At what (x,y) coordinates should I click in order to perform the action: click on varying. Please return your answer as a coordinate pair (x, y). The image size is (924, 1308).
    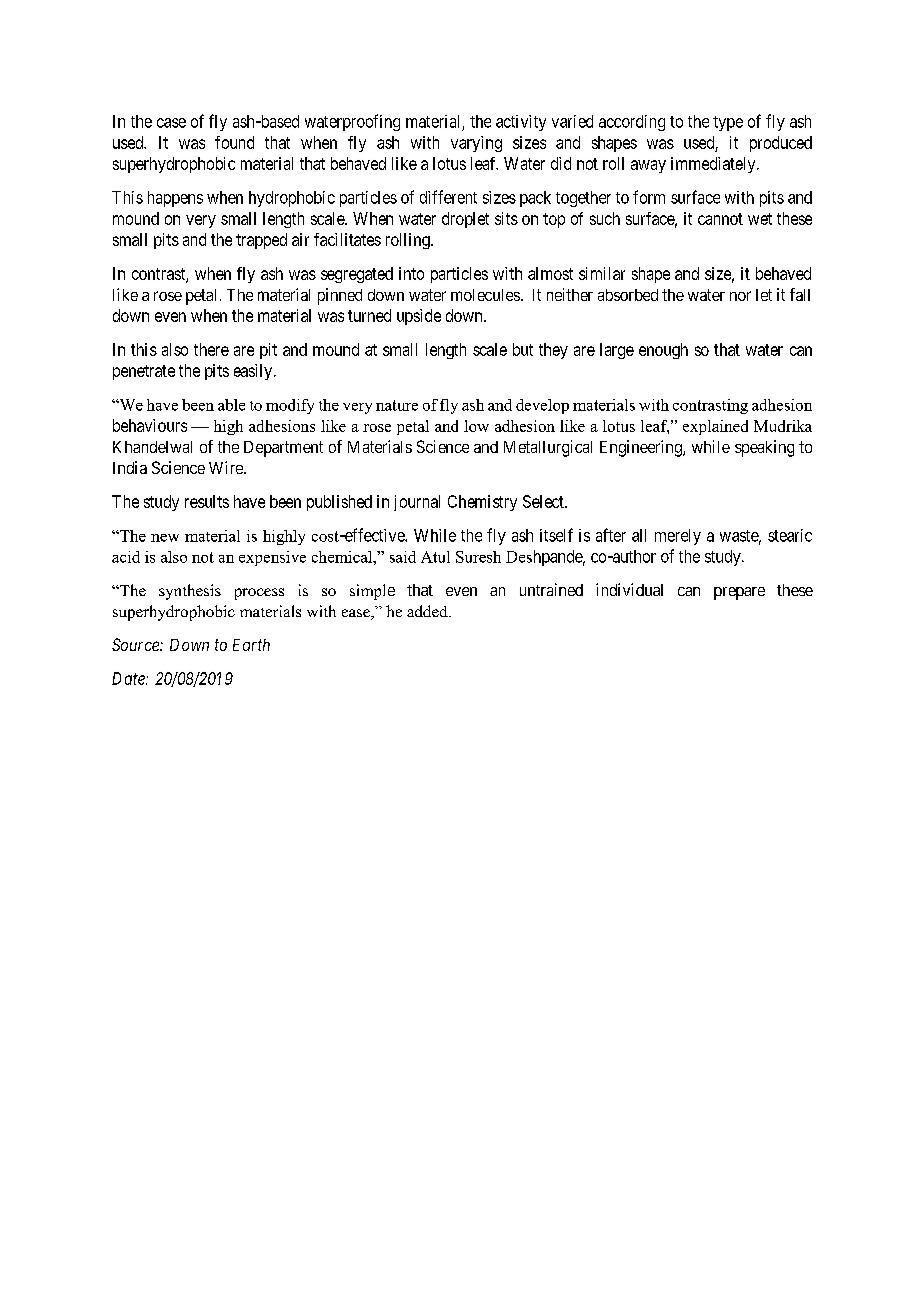
    Looking at the image, I should click on (476, 144).
